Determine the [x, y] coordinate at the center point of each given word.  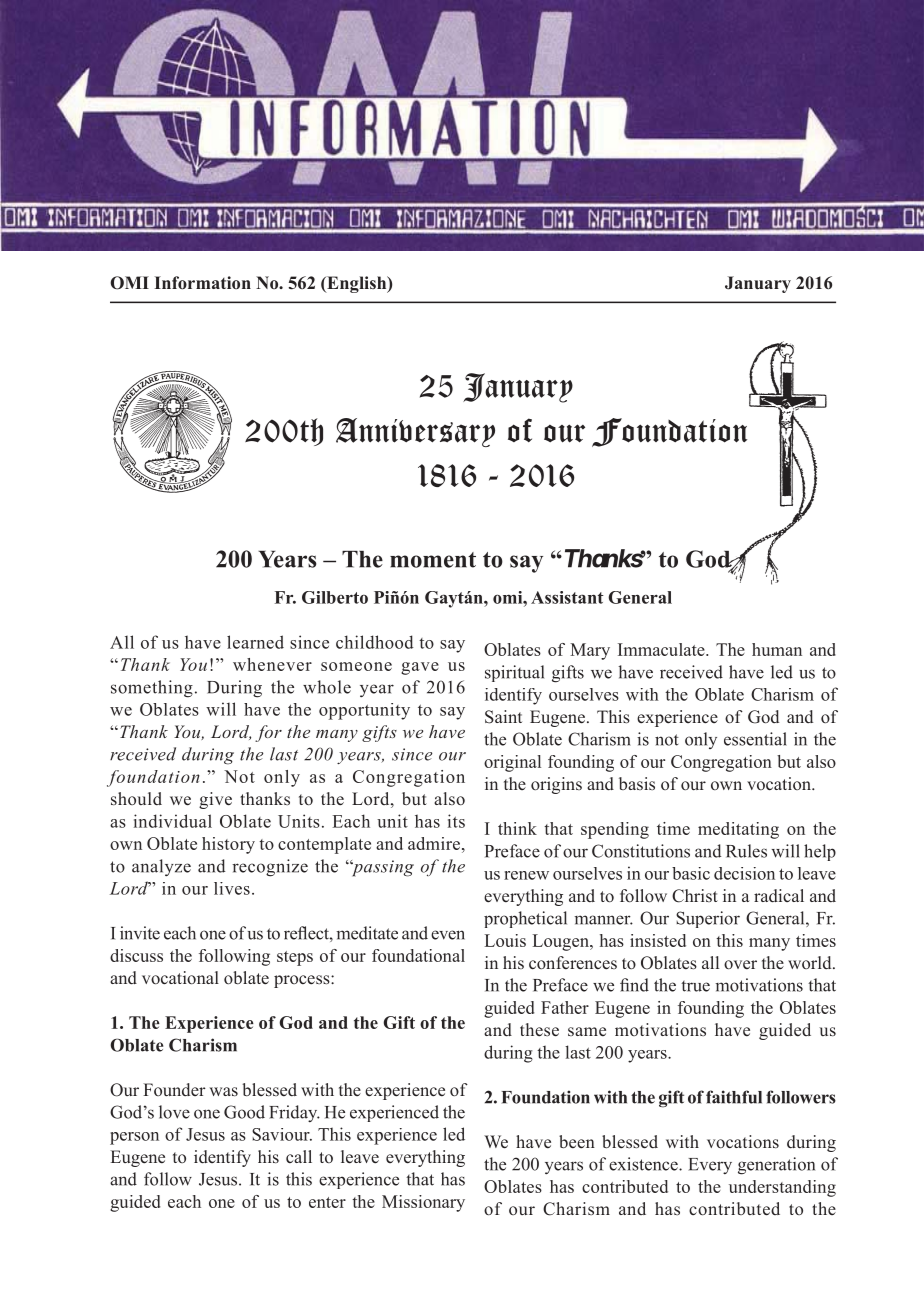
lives [232, 888]
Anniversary [415, 432]
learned [255, 642]
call [299, 1156]
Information [202, 283]
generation [776, 1166]
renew [526, 875]
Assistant [567, 597]
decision [744, 873]
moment [433, 560]
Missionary [423, 1203]
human [777, 649]
